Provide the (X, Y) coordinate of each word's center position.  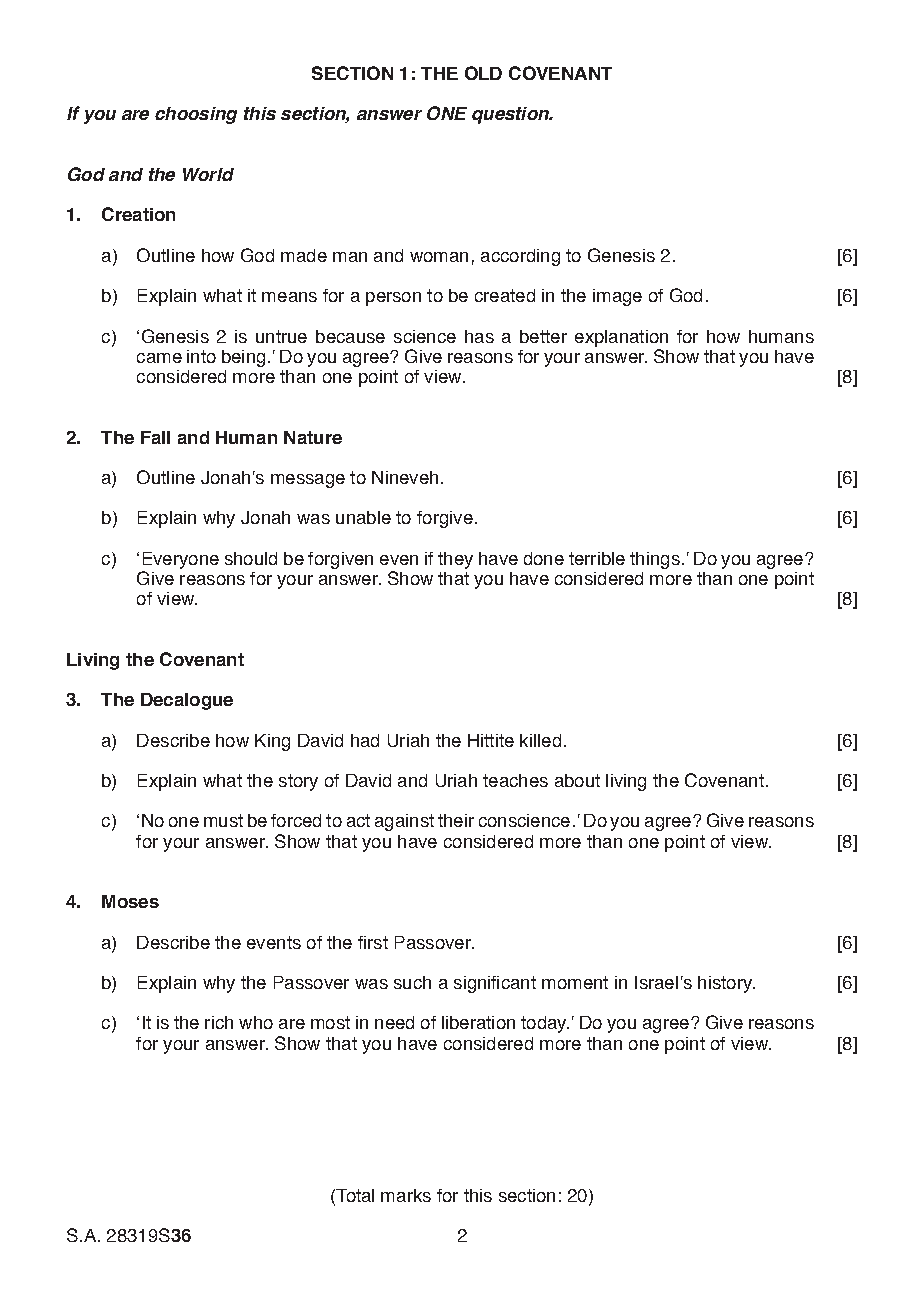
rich (219, 1022)
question (511, 115)
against (404, 822)
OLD (483, 73)
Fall (155, 437)
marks (406, 1195)
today (545, 1024)
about (577, 780)
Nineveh (405, 477)
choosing (196, 115)
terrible (597, 558)
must (223, 820)
